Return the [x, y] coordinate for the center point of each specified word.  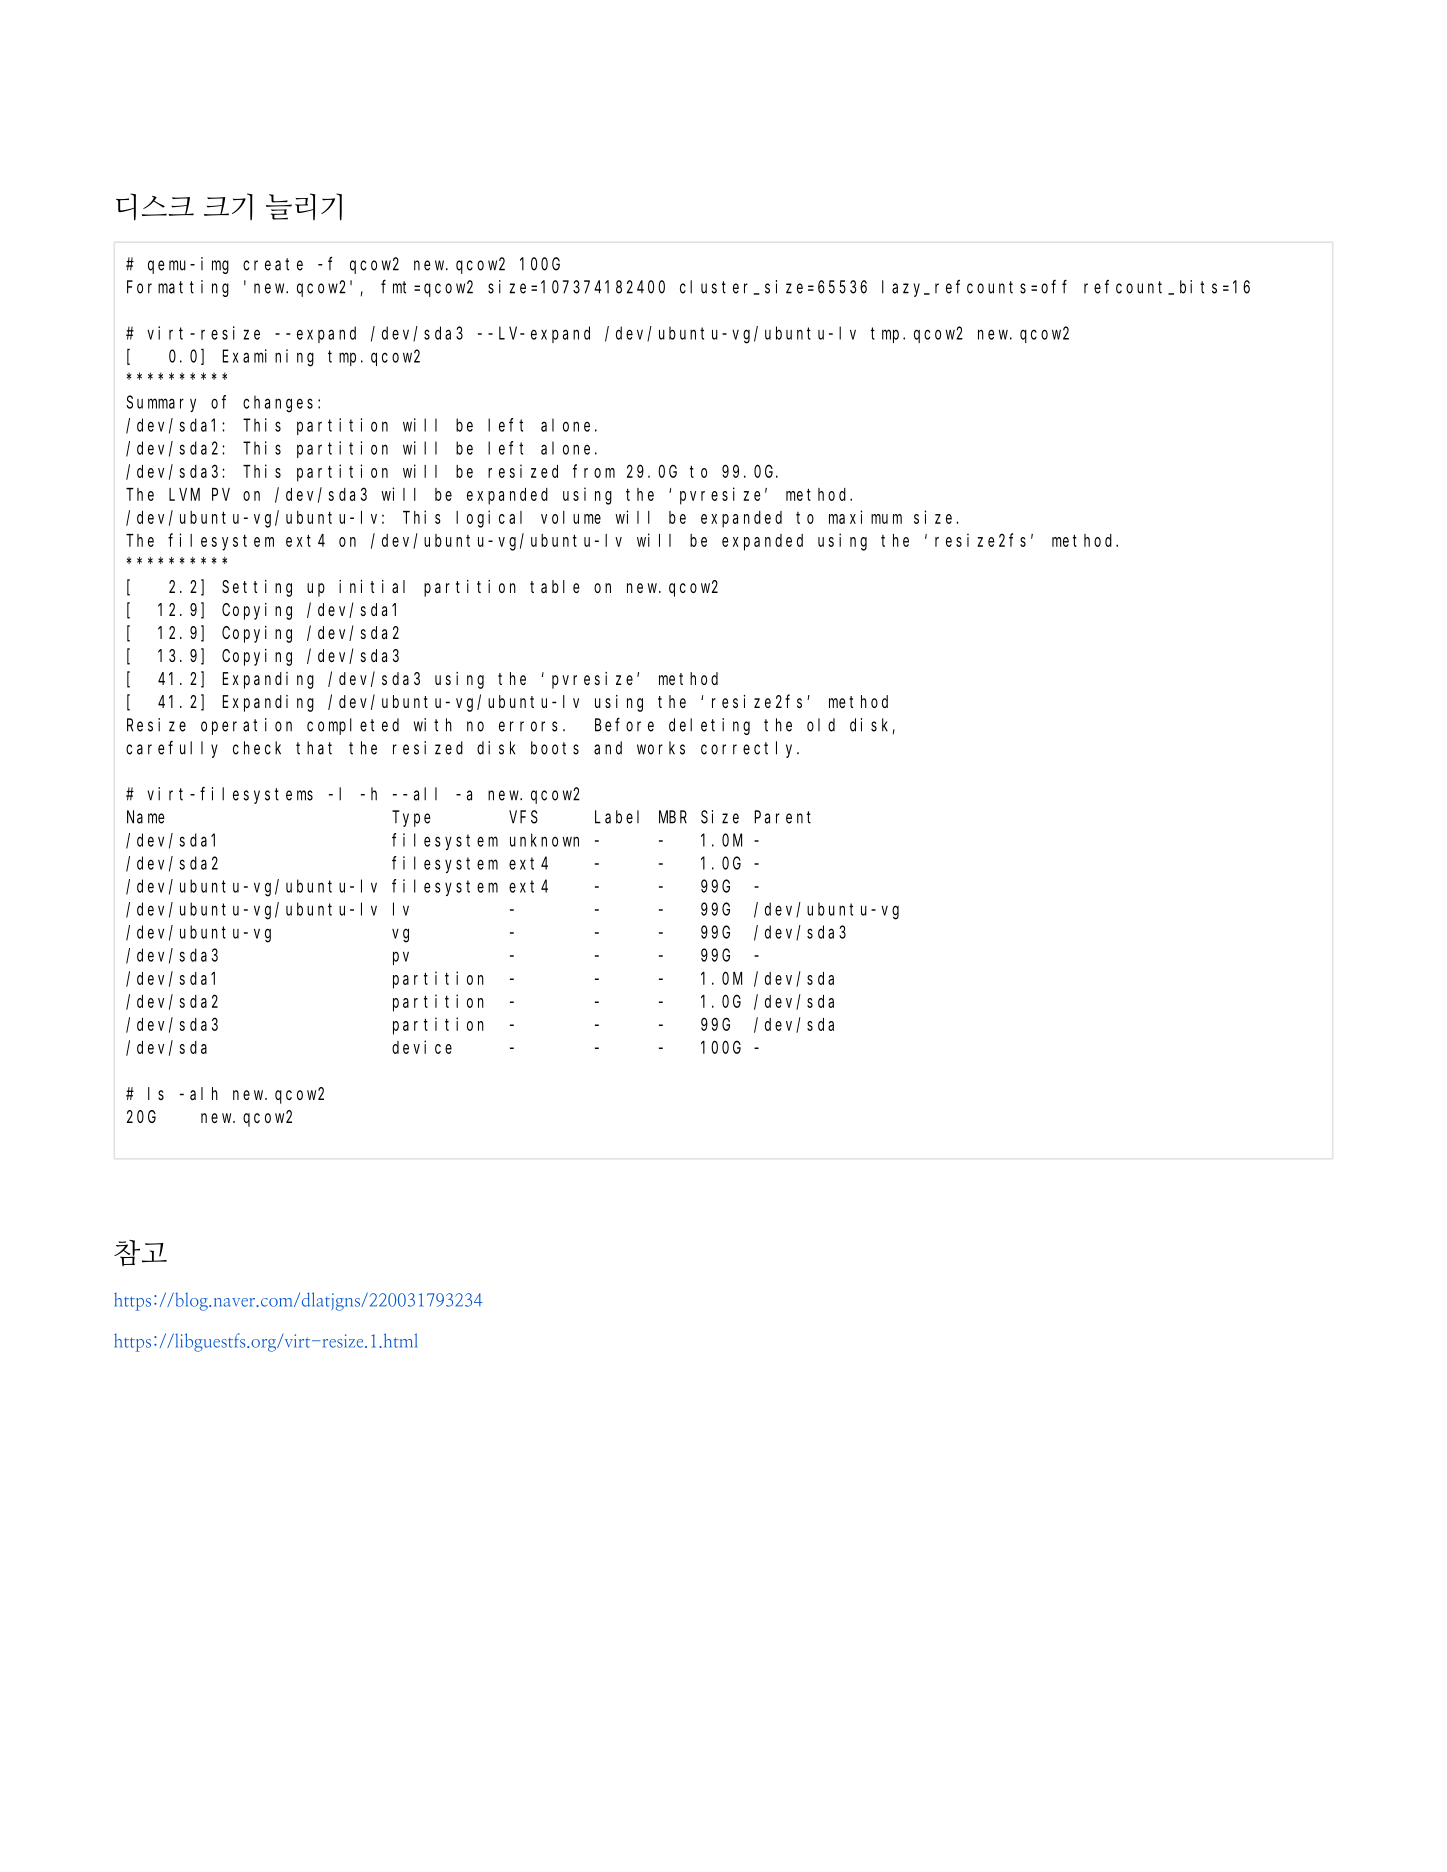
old [821, 725]
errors [528, 726]
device [422, 1047]
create [273, 264]
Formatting [178, 288]
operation [246, 726]
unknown [544, 840]
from [594, 471]
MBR [673, 817]
